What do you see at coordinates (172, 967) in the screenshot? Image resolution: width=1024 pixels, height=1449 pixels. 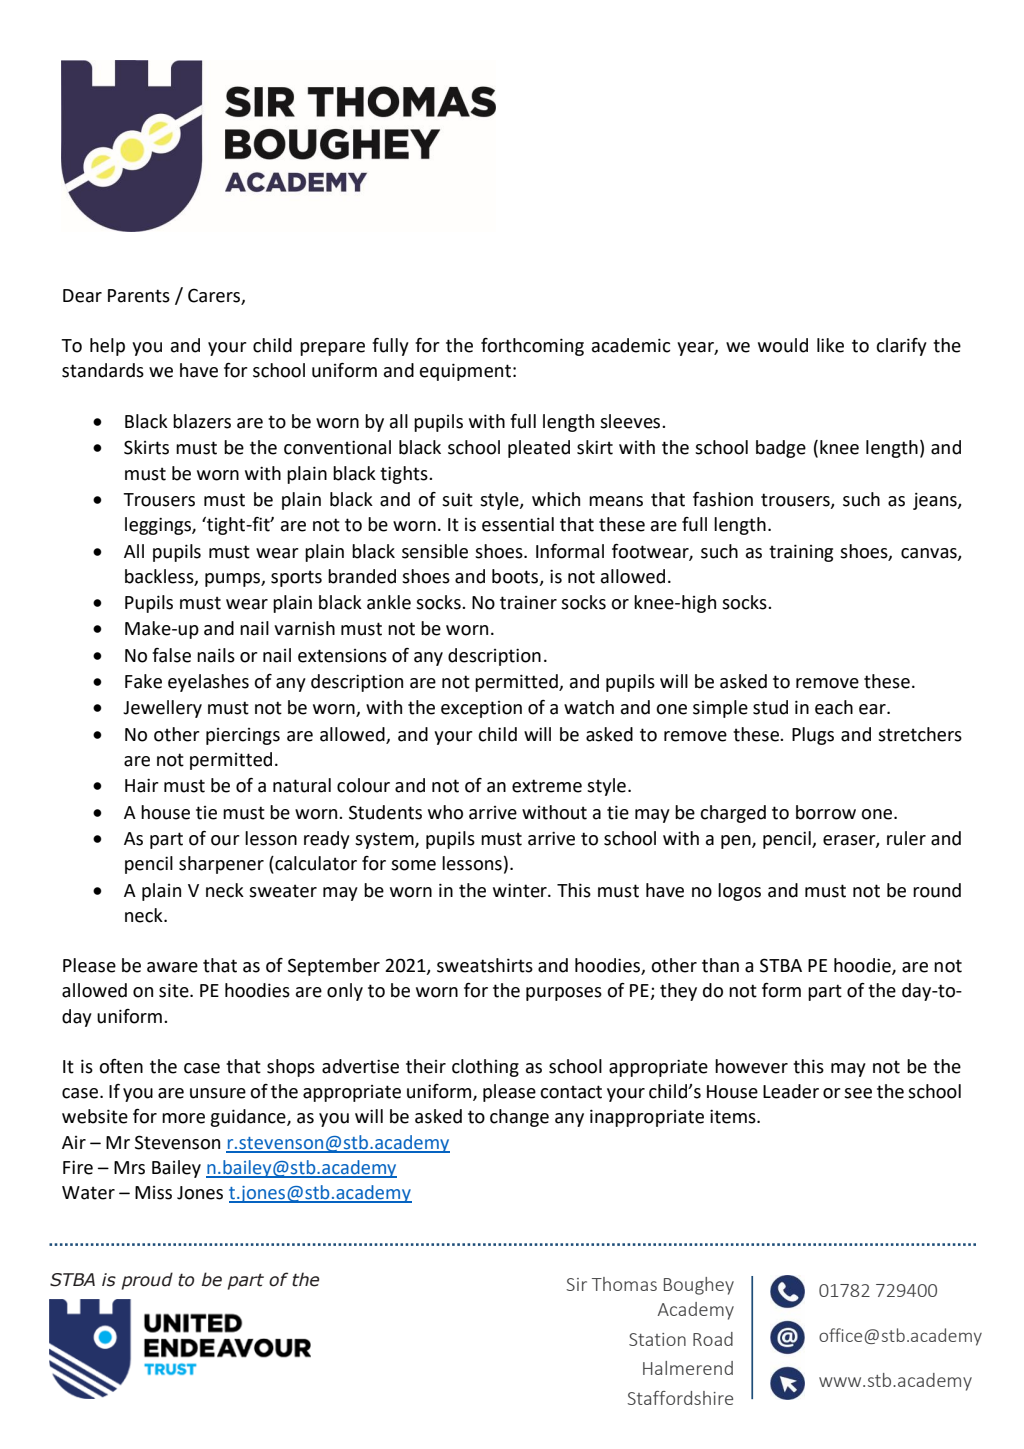 I see `aware` at bounding box center [172, 967].
